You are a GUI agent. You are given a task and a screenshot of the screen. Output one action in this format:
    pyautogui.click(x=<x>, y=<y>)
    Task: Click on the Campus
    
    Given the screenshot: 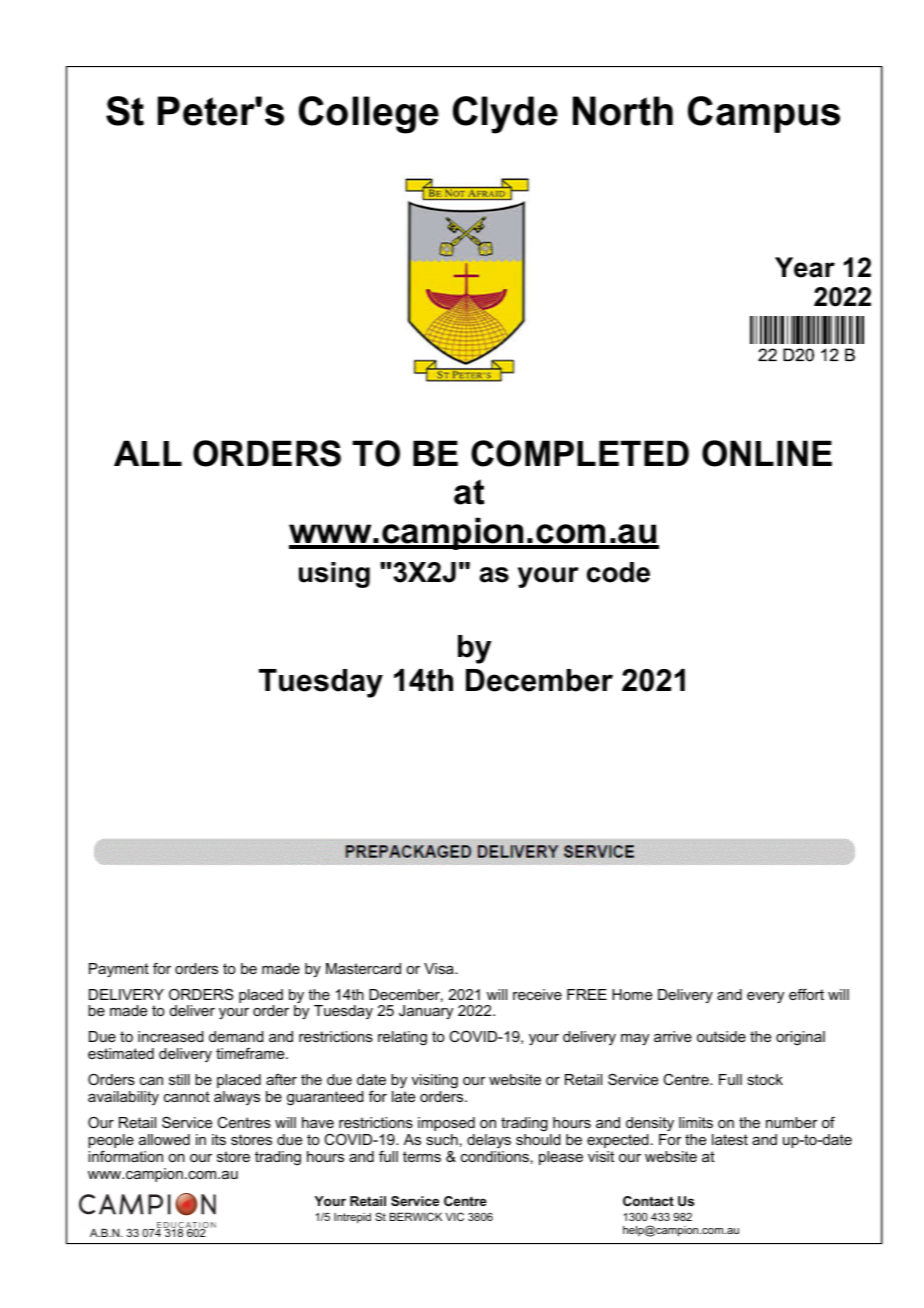 What is the action you would take?
    pyautogui.click(x=764, y=114)
